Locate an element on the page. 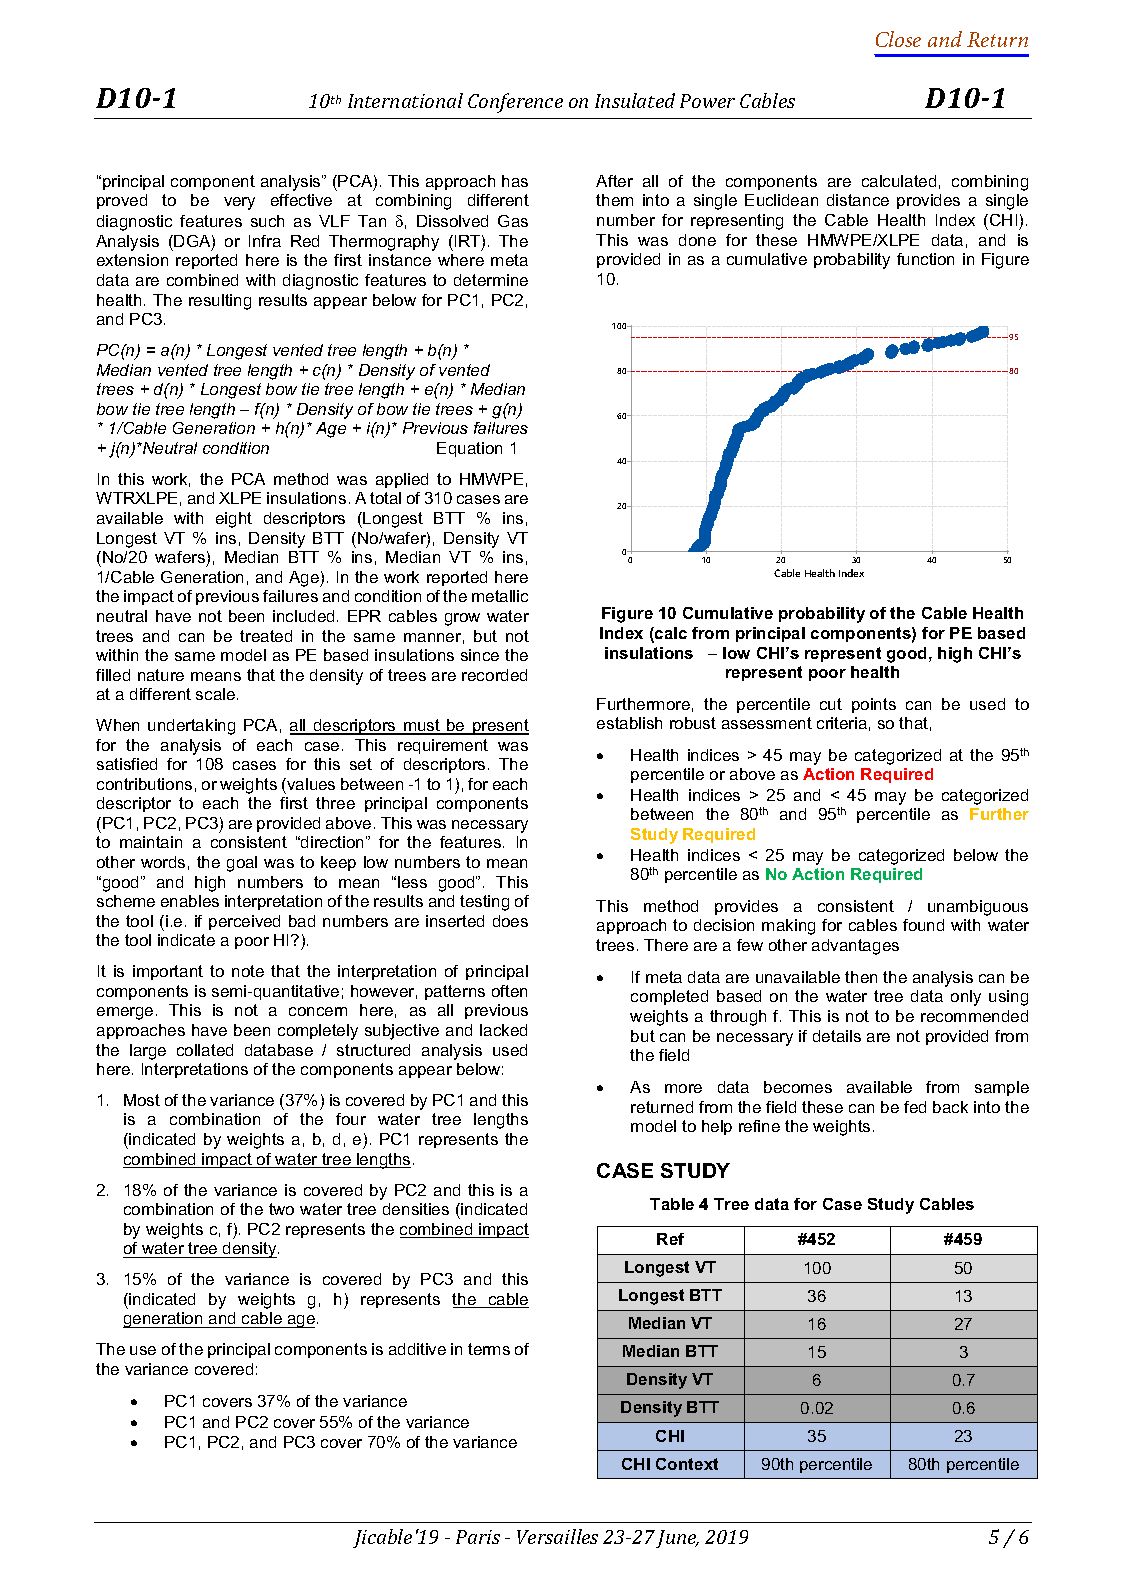  Close is located at coordinates (898, 39).
